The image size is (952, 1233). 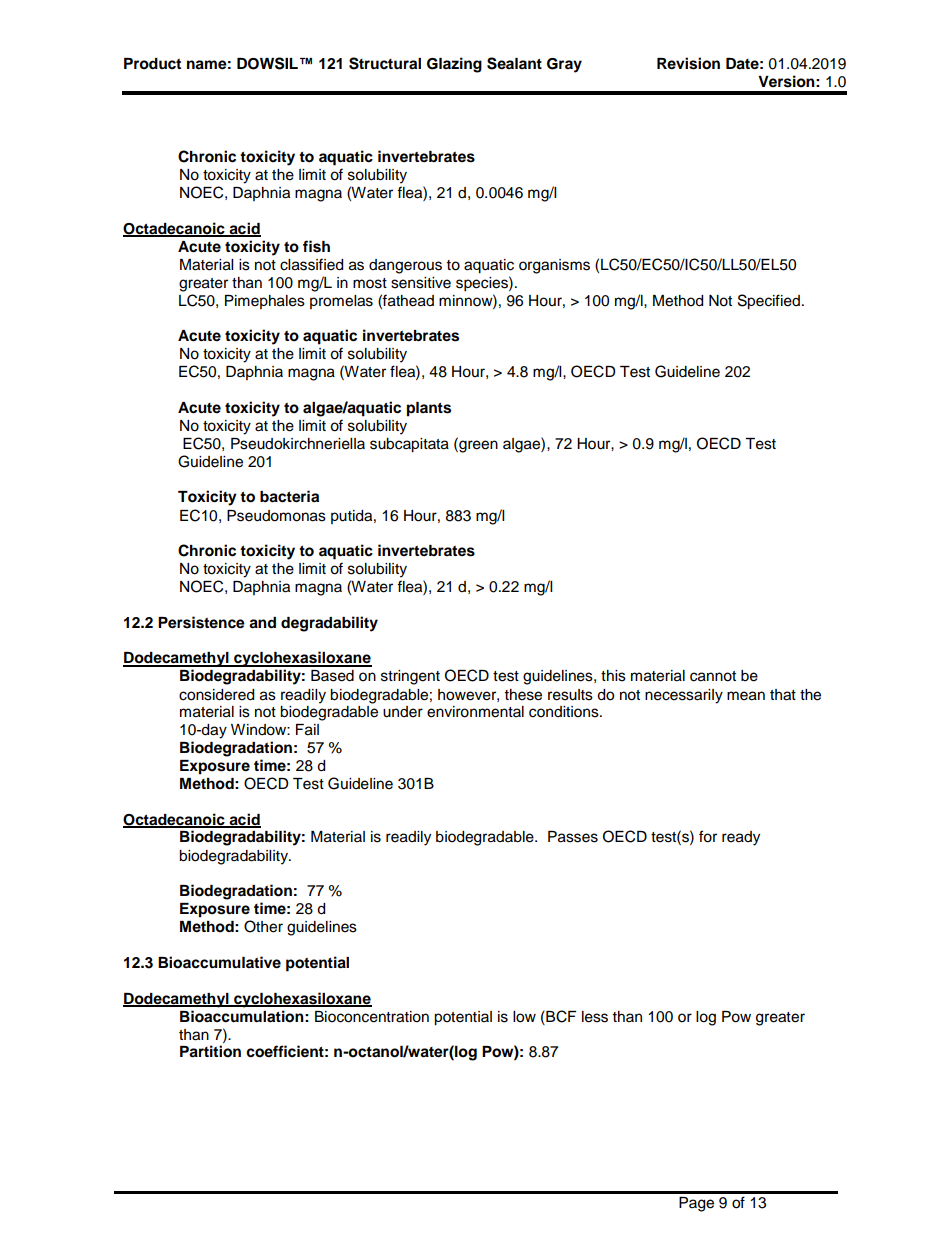 I want to click on Product, so click(x=152, y=64).
